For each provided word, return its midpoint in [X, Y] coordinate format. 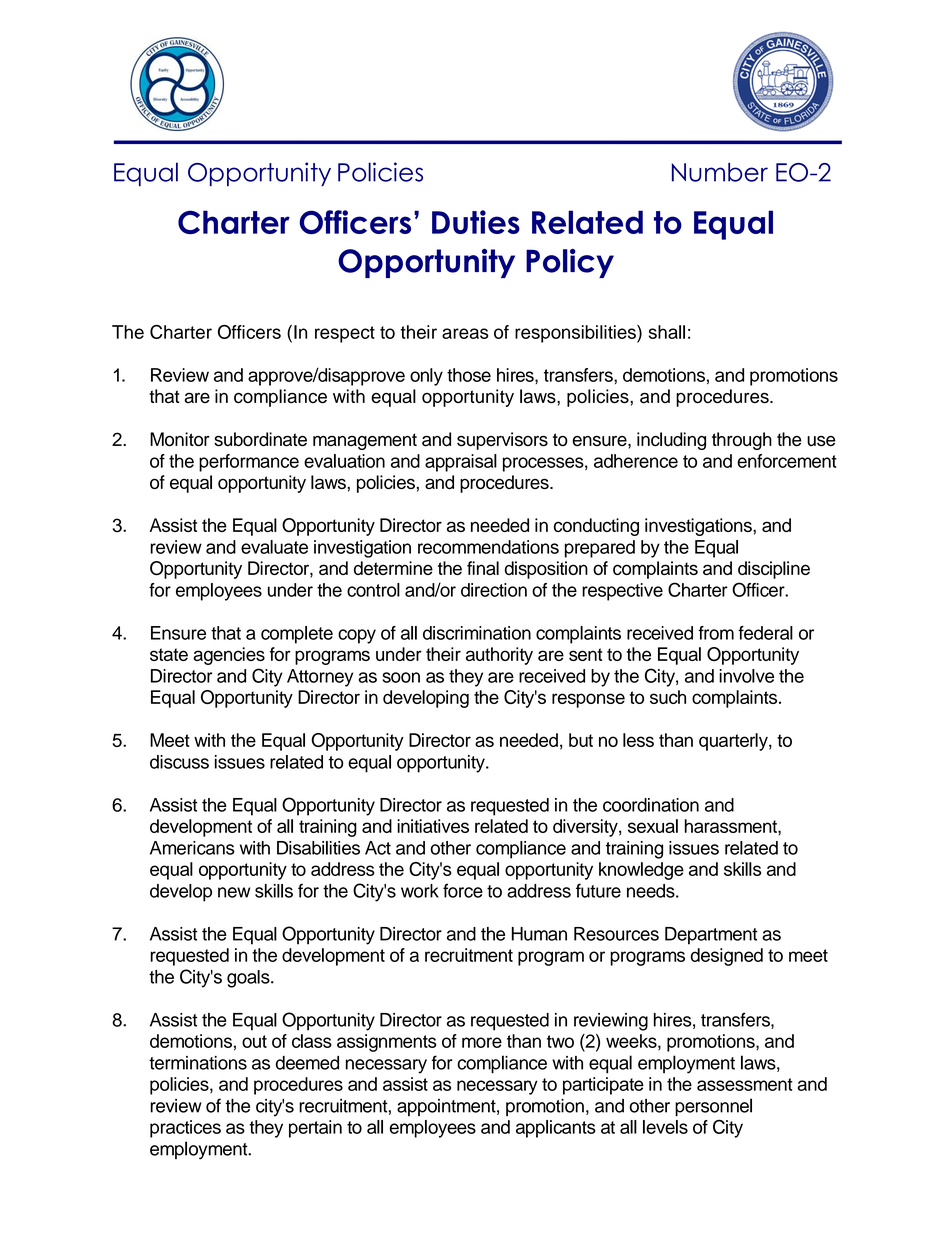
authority [499, 656]
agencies [229, 656]
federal [765, 633]
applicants [556, 1129]
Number [720, 172]
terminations [198, 1063]
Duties [476, 222]
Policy [570, 263]
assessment [745, 1084]
